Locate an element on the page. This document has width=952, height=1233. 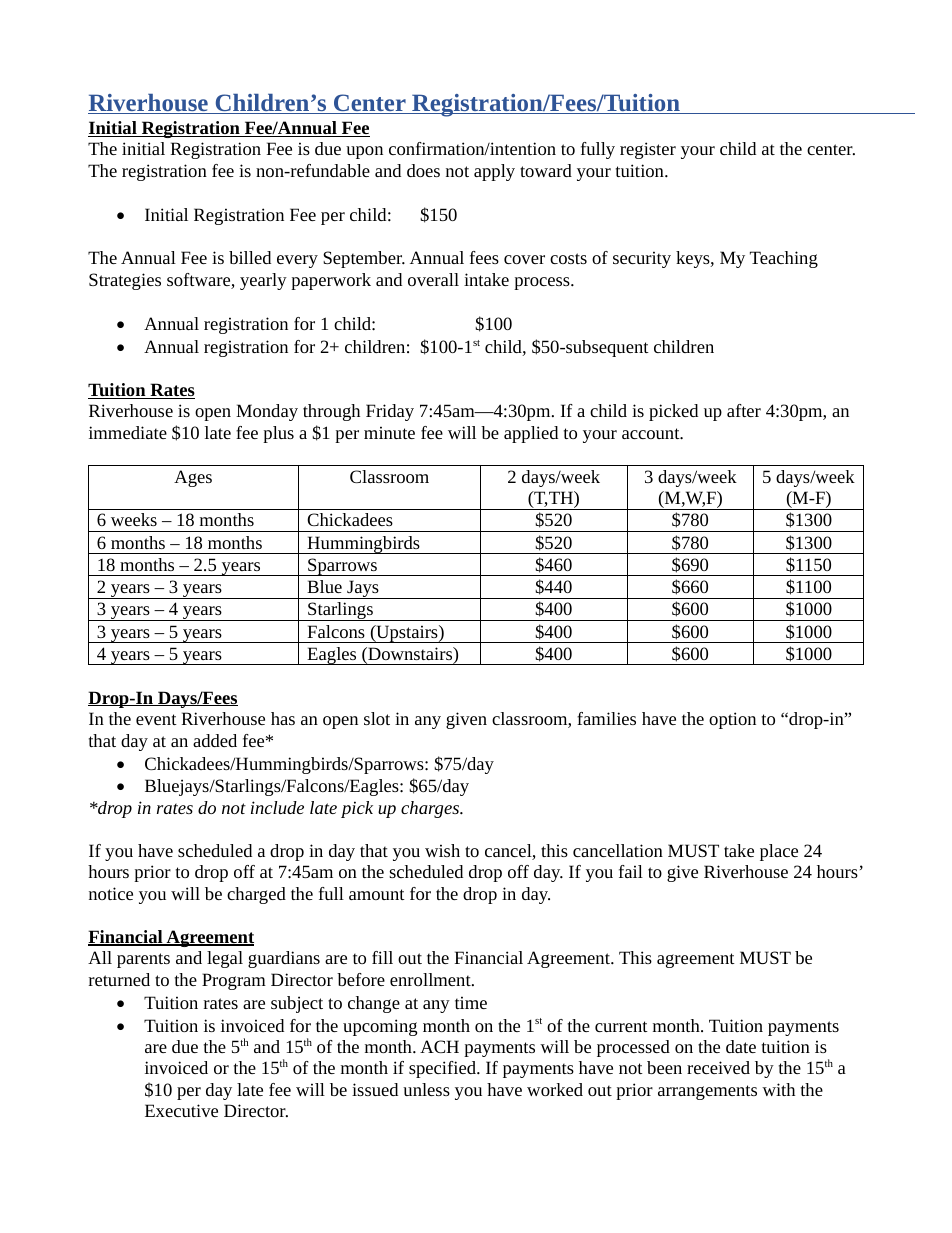
does is located at coordinates (423, 170).
